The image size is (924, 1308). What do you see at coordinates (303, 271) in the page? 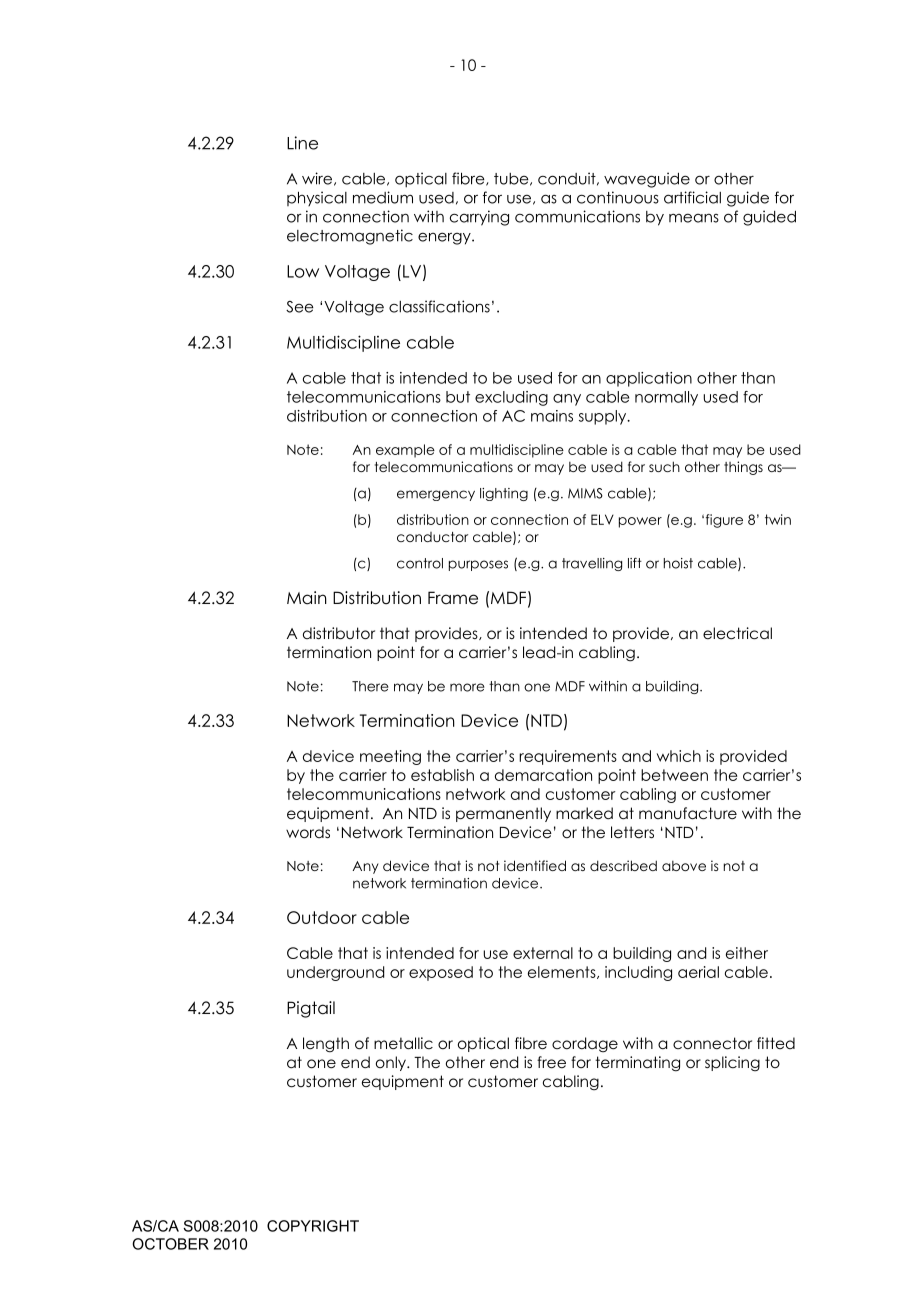
I see `Low` at bounding box center [303, 271].
